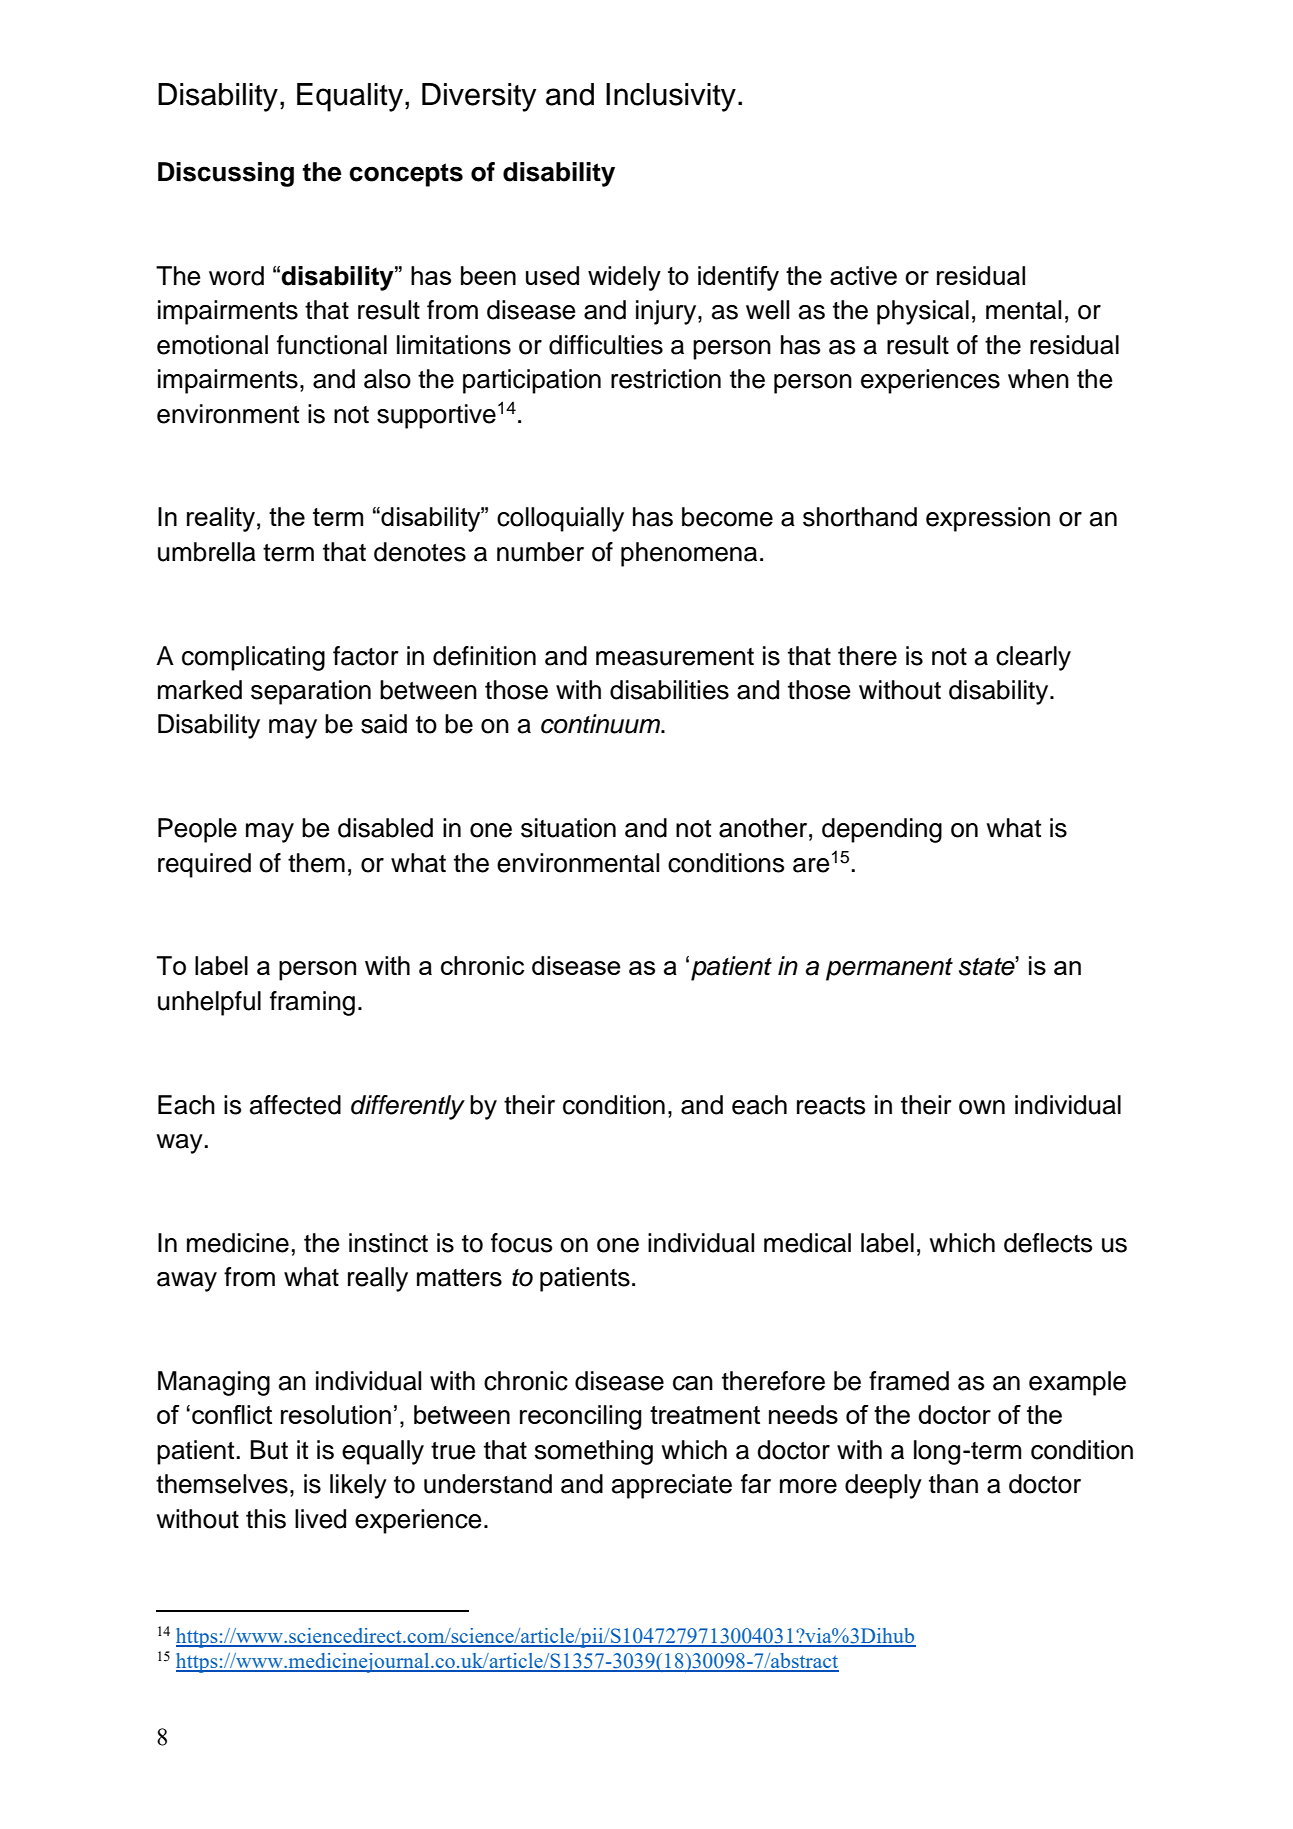 The image size is (1293, 1829). What do you see at coordinates (269, 1450) in the screenshot?
I see `But` at bounding box center [269, 1450].
